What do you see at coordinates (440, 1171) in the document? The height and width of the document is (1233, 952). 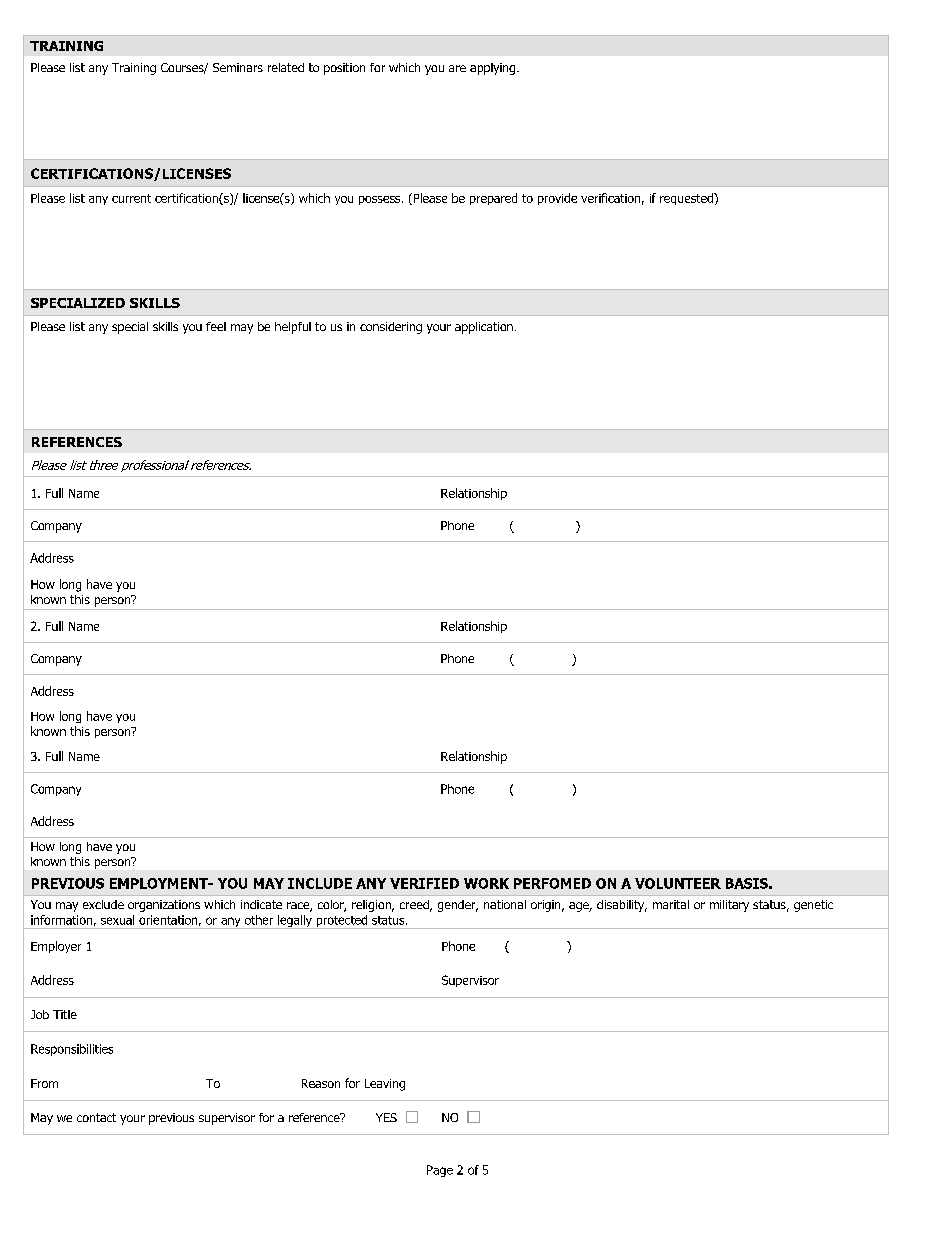 I see `Page` at bounding box center [440, 1171].
